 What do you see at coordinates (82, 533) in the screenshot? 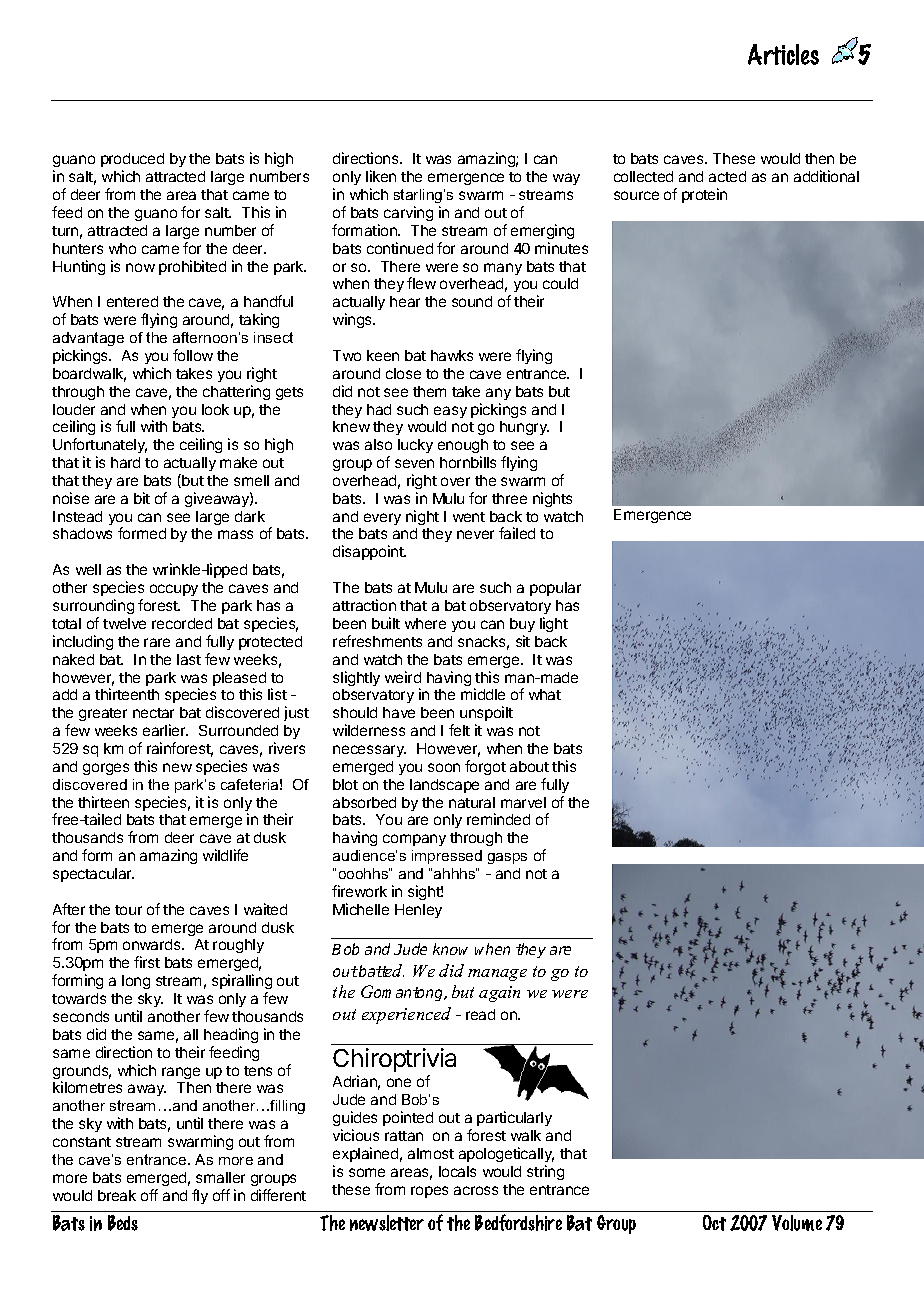
I see `shadows` at bounding box center [82, 533].
